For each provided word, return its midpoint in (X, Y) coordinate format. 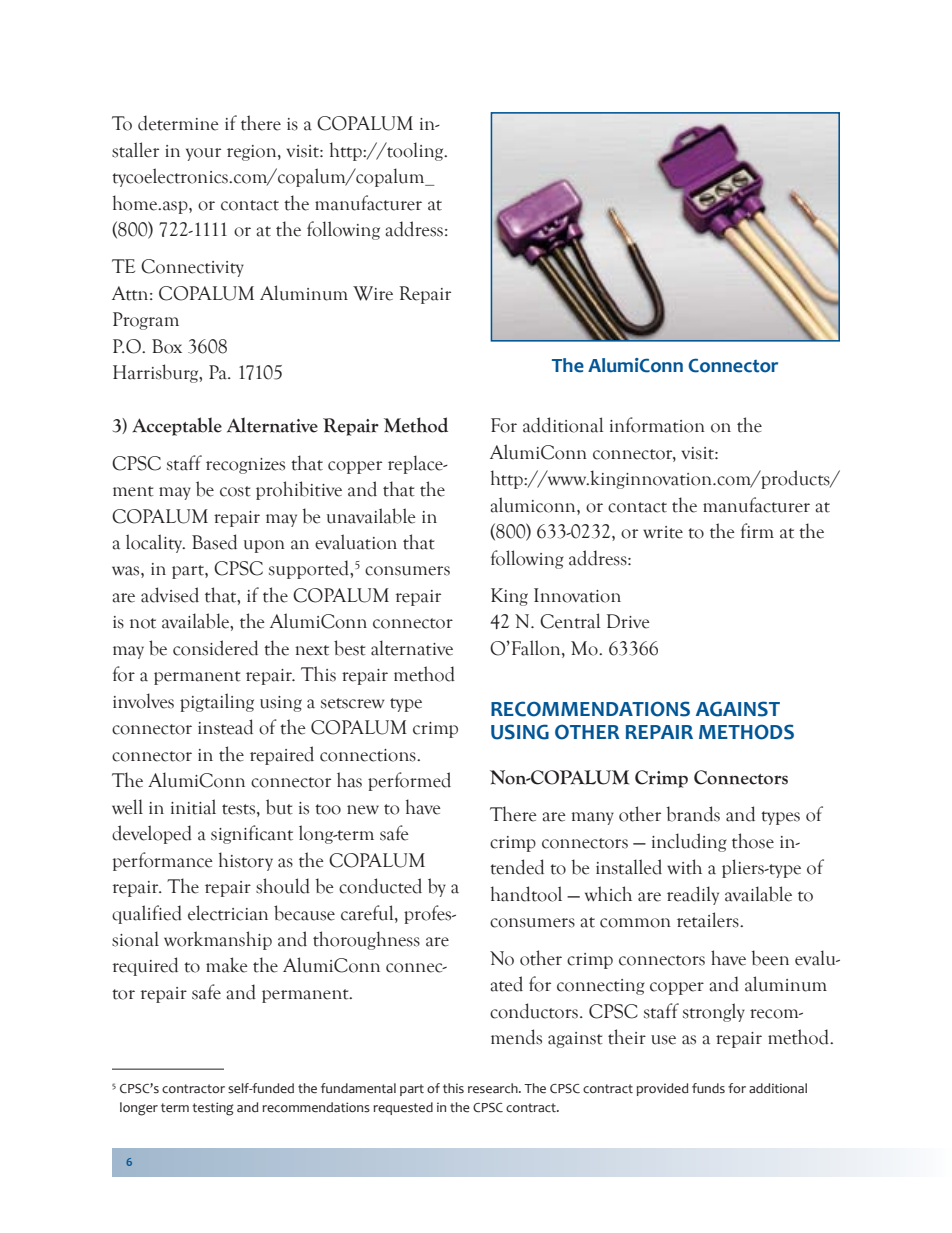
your (203, 154)
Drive (628, 621)
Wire (373, 293)
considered (215, 648)
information (657, 425)
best (350, 648)
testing (213, 1109)
